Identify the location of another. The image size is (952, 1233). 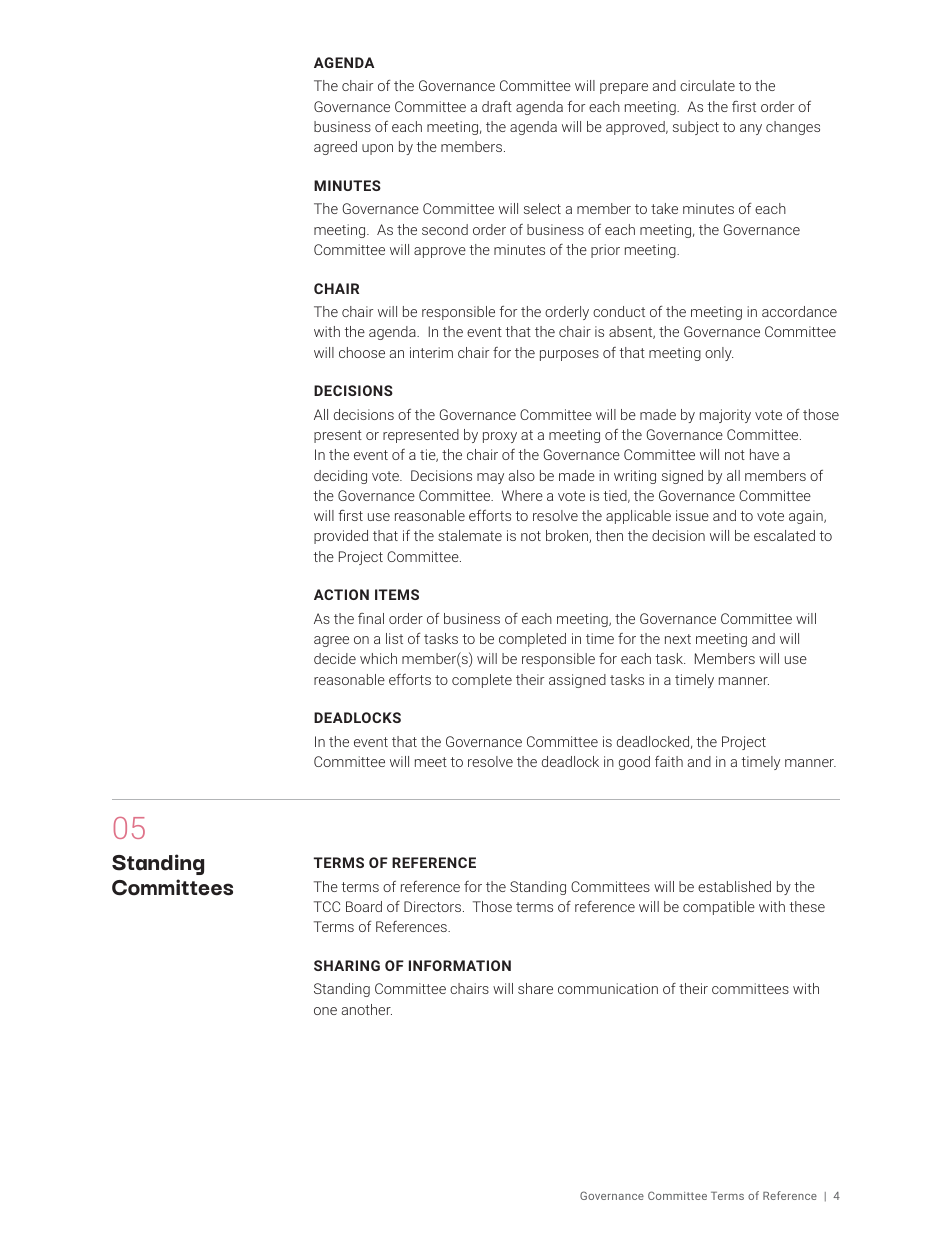
(367, 1009).
